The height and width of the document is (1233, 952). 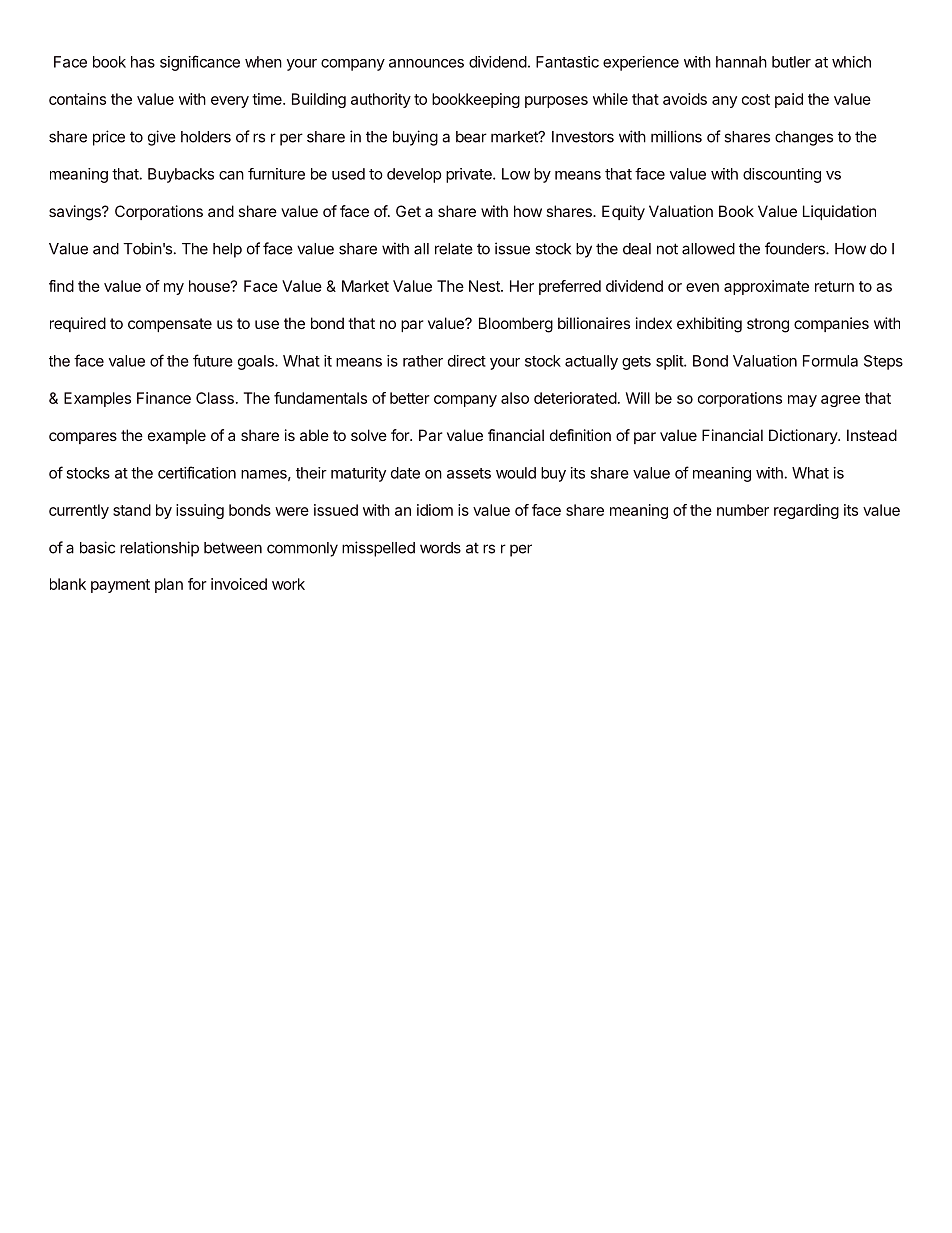 What do you see at coordinates (516, 325) in the document?
I see `Bloomberg` at bounding box center [516, 325].
